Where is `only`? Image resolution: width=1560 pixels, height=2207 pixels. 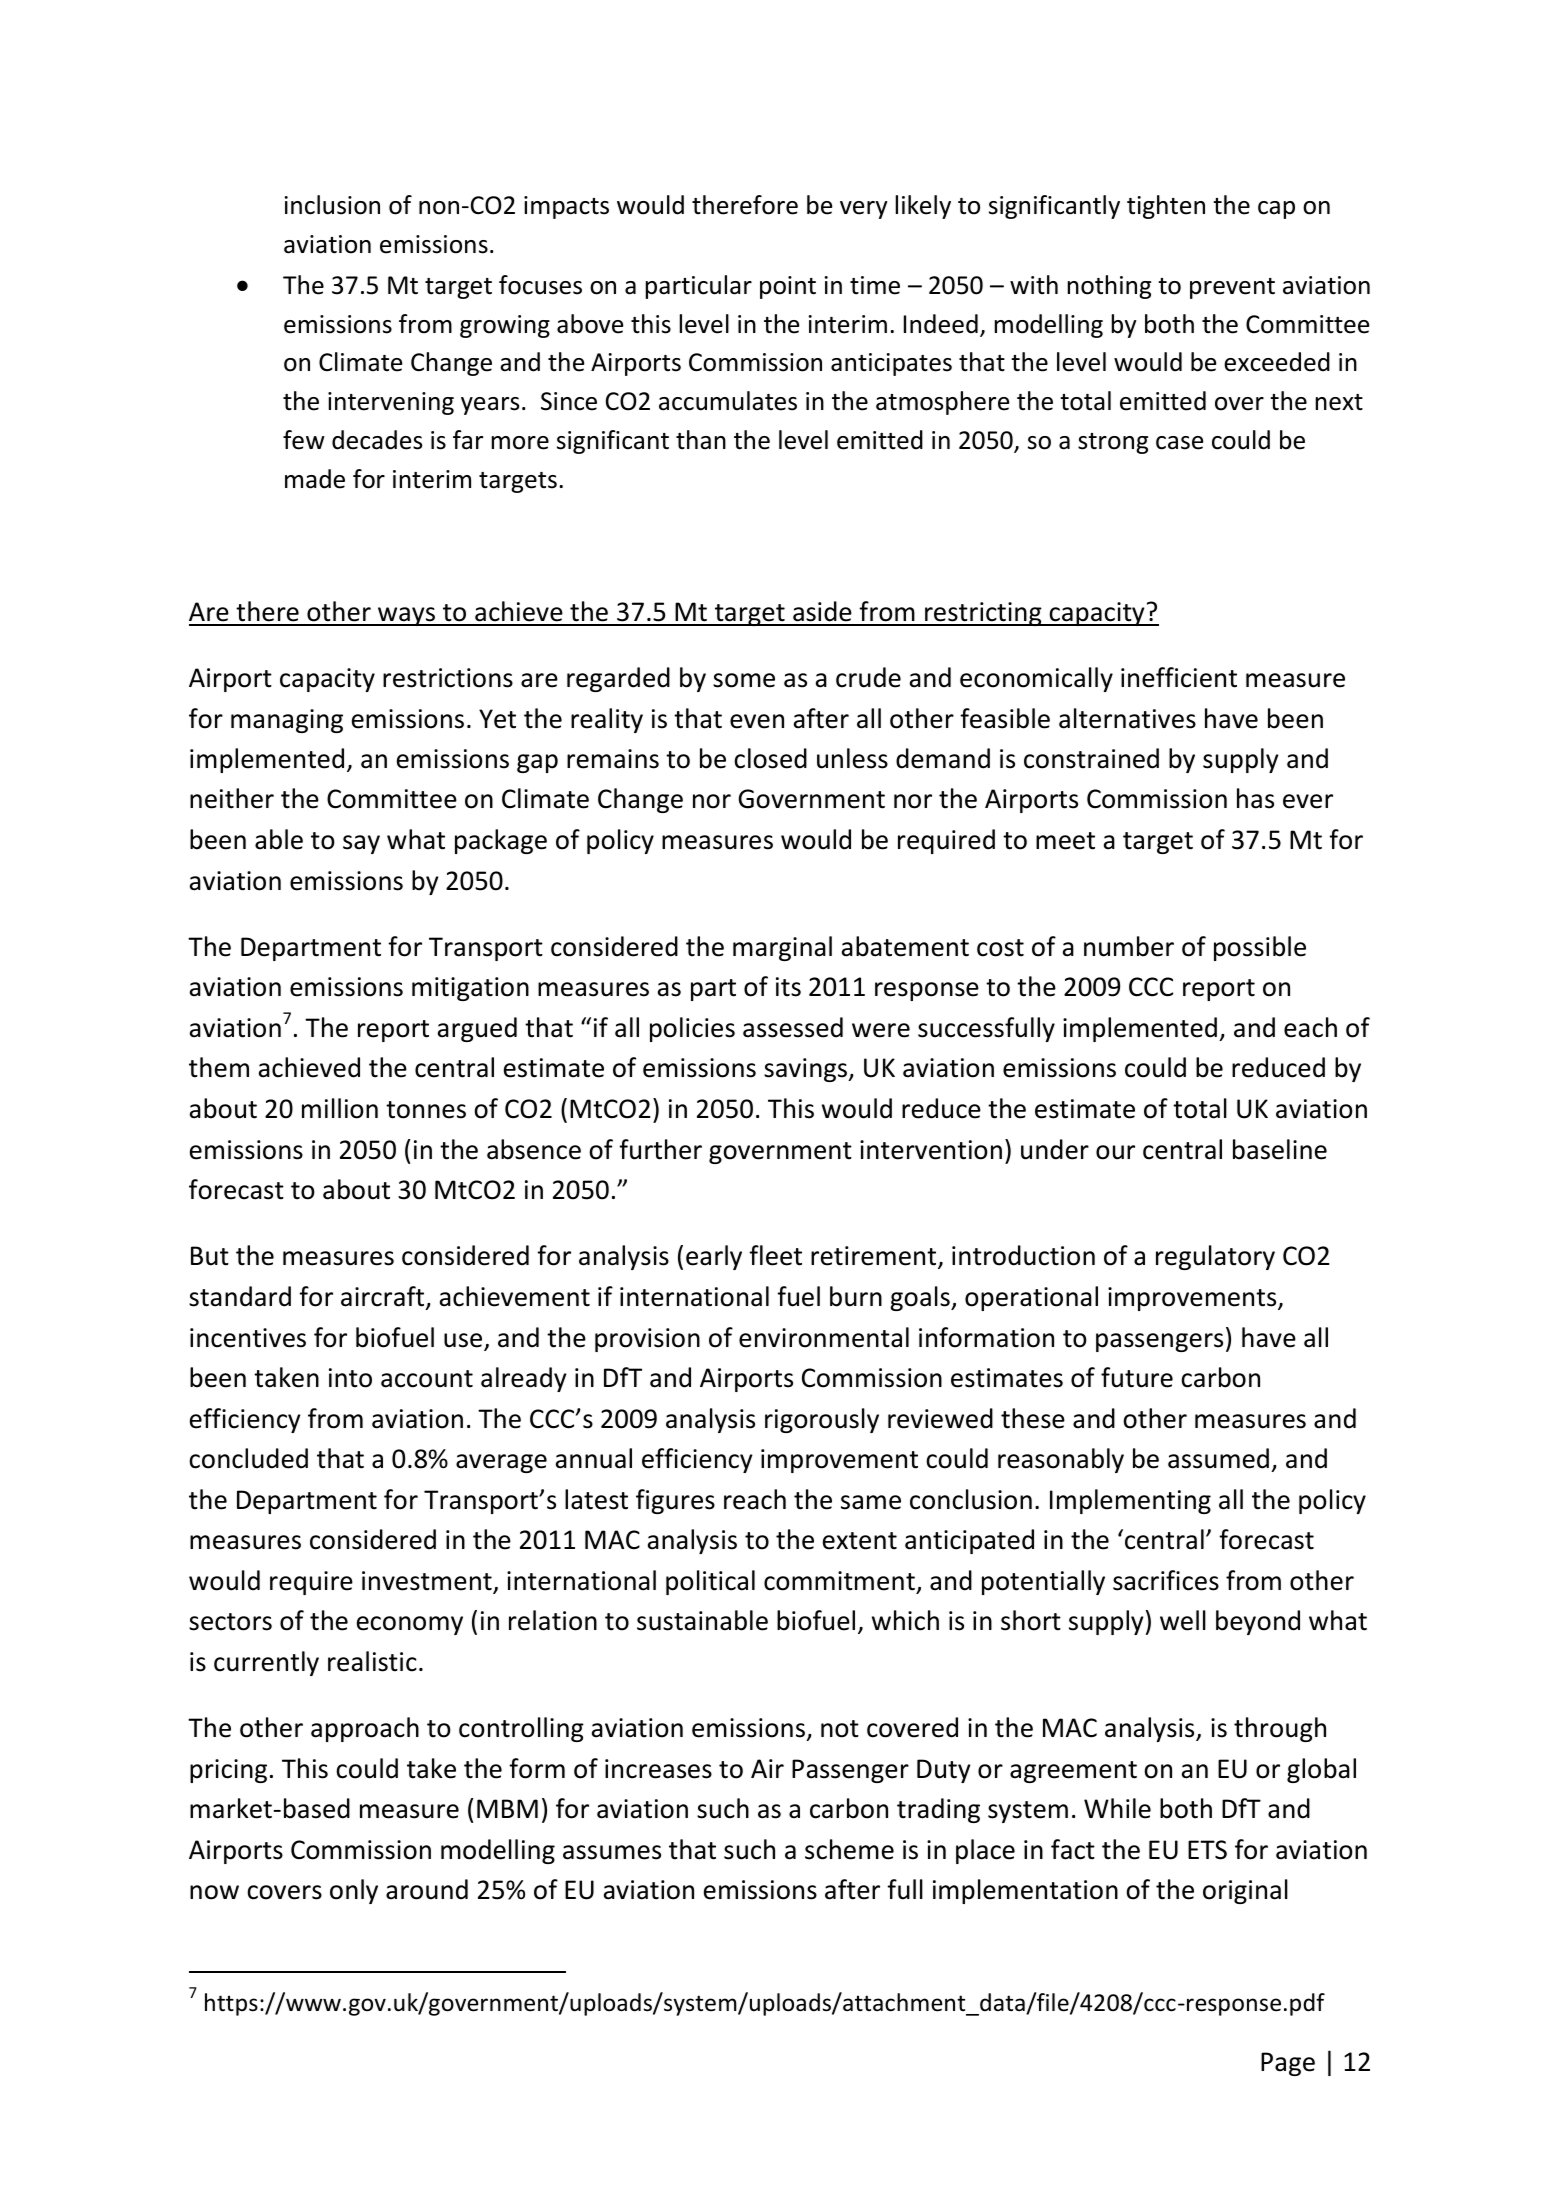
only is located at coordinates (354, 1891).
